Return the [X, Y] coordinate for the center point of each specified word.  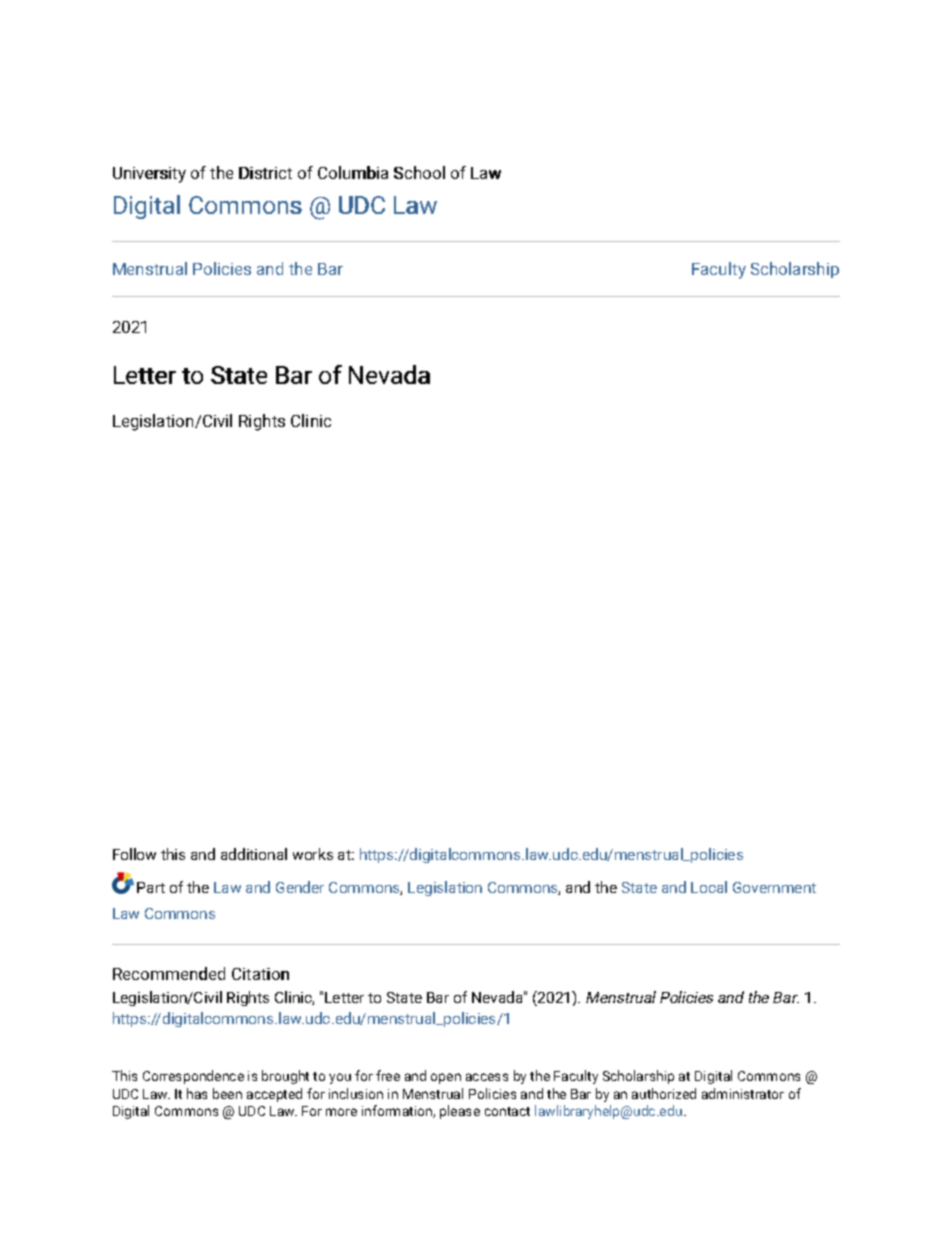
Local [709, 887]
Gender [300, 887]
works [313, 854]
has [197, 1093]
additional [254, 854]
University [149, 175]
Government [774, 887]
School [419, 172]
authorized [664, 1093]
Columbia [353, 172]
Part [151, 887]
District [265, 173]
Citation [260, 974]
